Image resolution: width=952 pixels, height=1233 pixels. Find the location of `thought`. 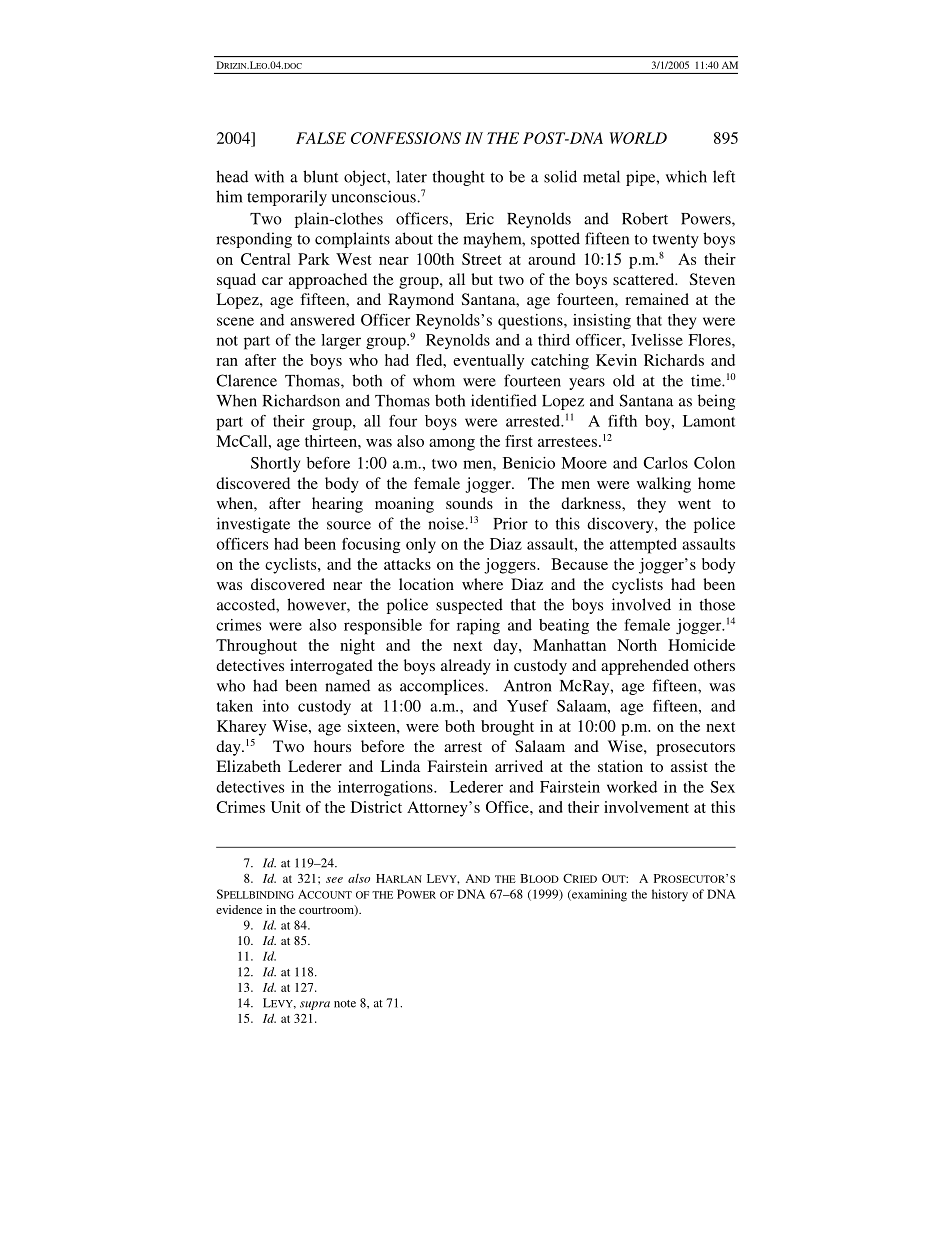

thought is located at coordinates (459, 178).
